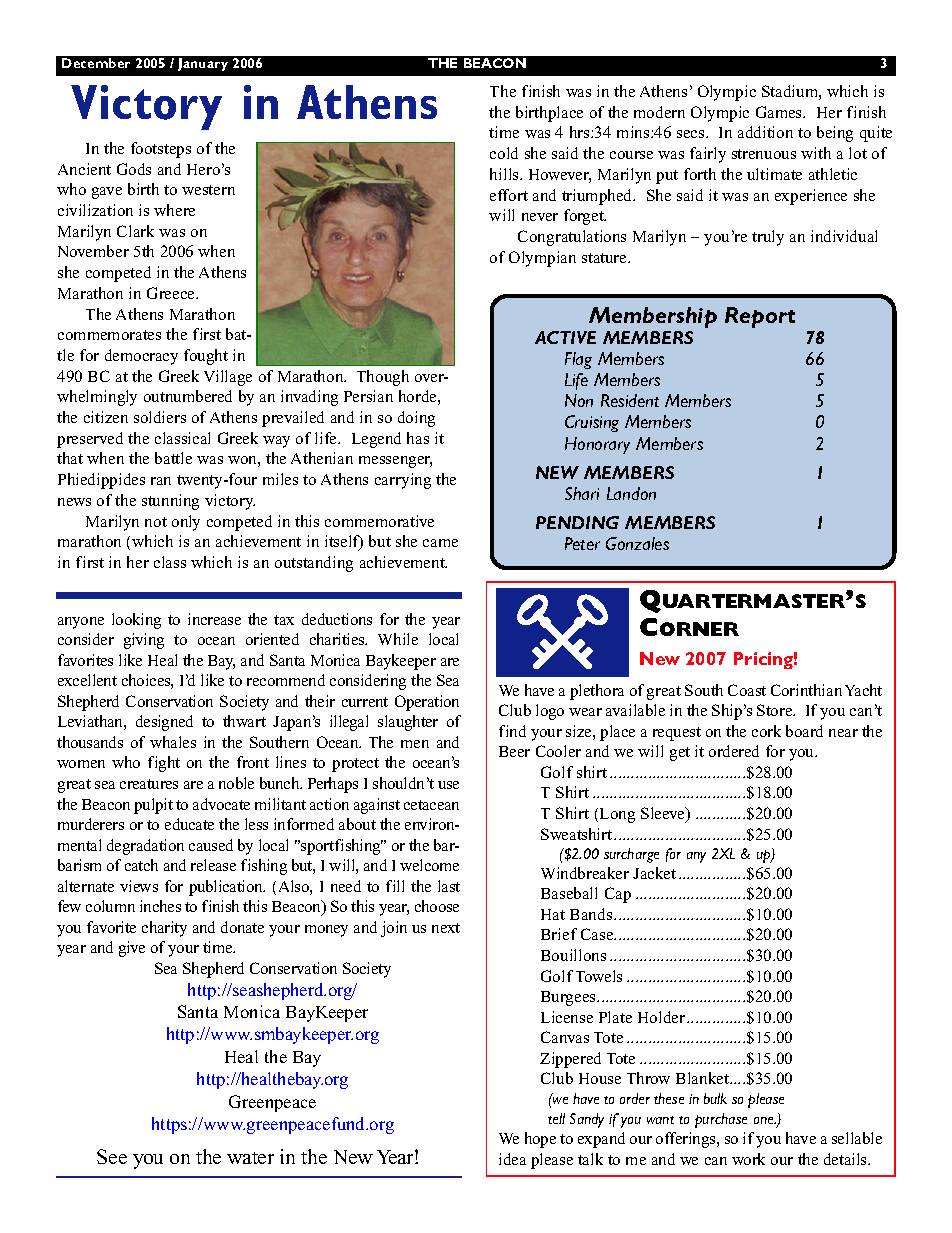 The height and width of the document is (1233, 952). Describe the element at coordinates (112, 1156) in the document. I see `See` at that location.
